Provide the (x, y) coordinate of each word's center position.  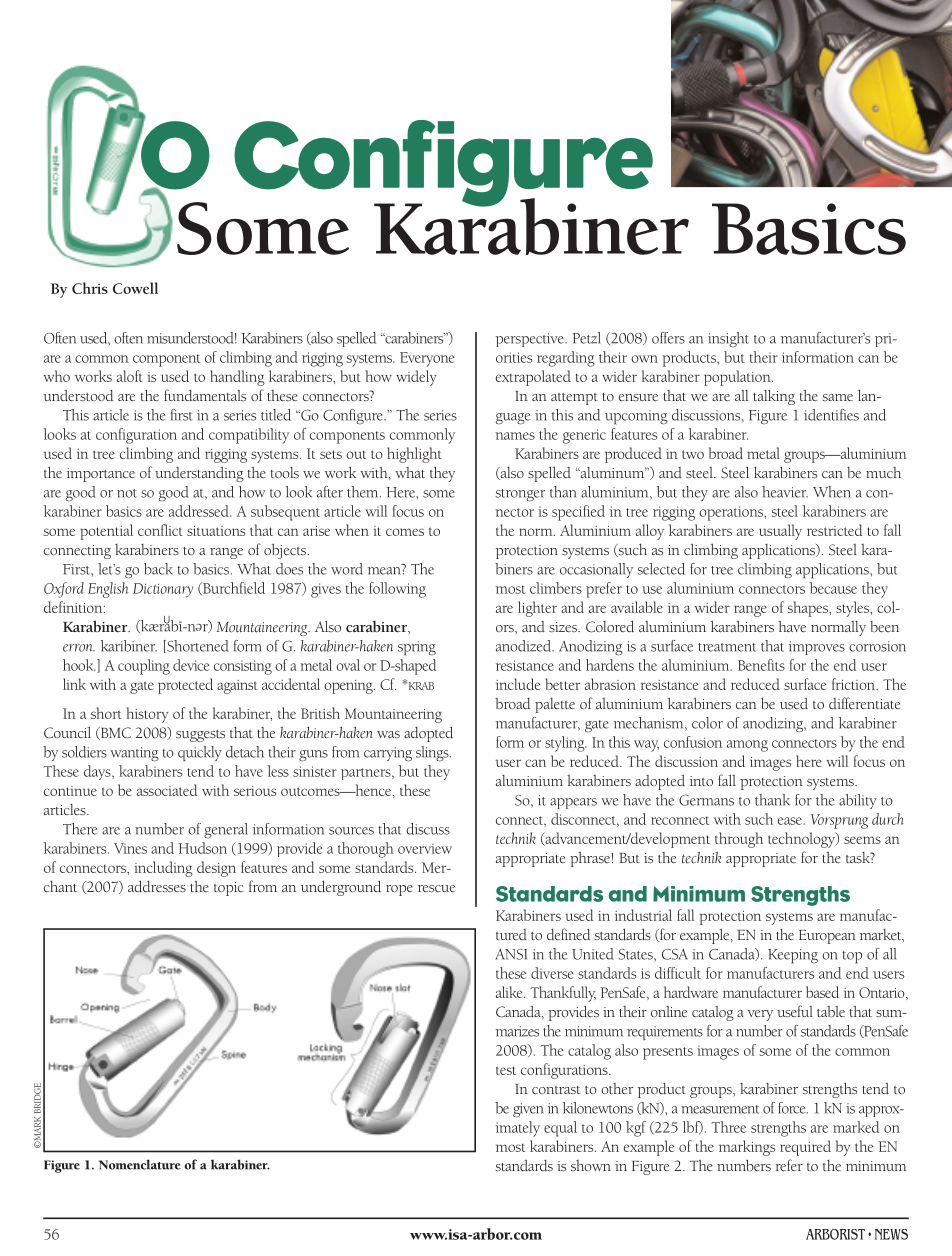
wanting (134, 754)
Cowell (135, 288)
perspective (531, 340)
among (747, 746)
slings (433, 754)
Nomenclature (140, 1164)
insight (728, 340)
